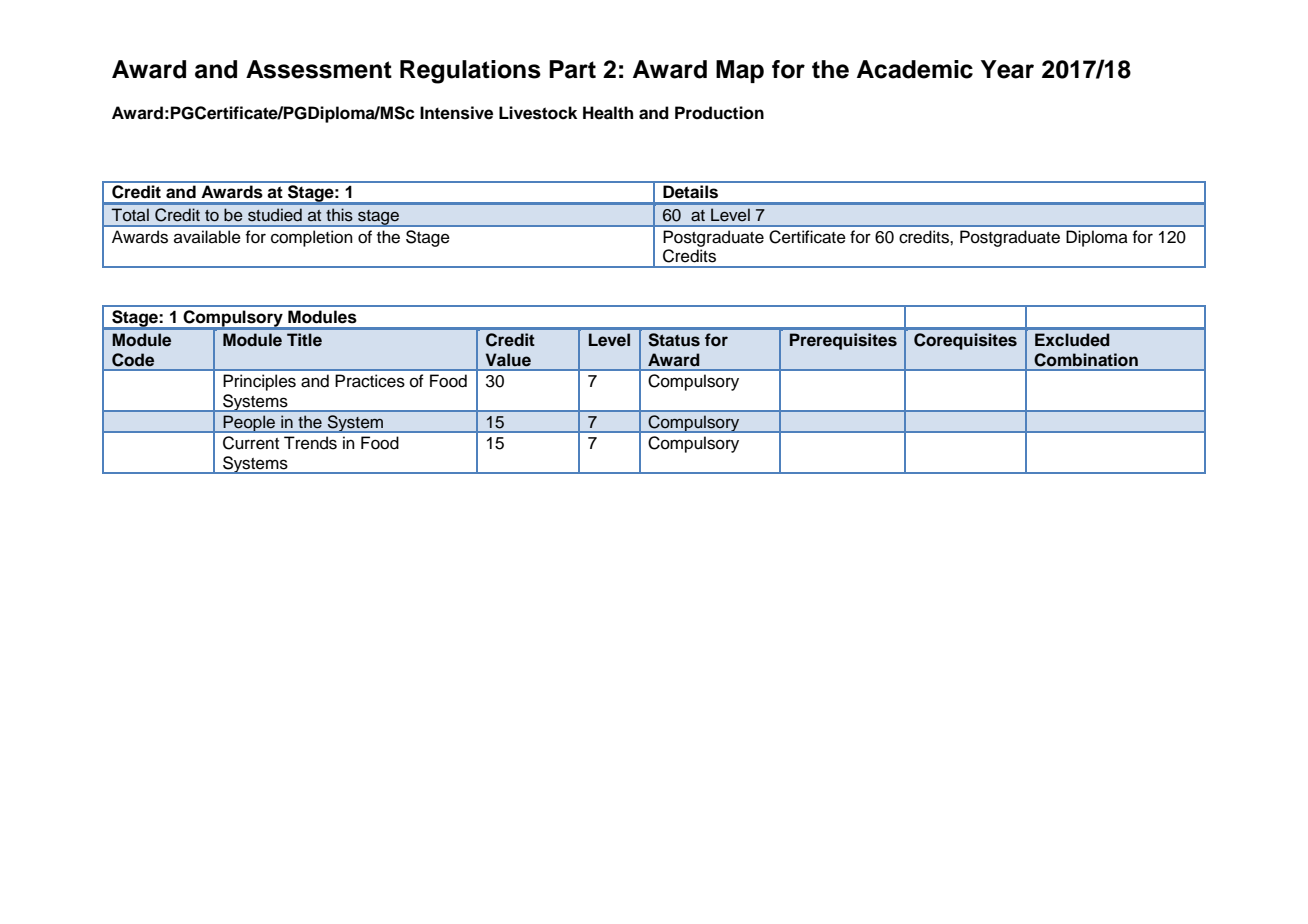 This screenshot has height=924, width=1308. Describe the element at coordinates (339, 215) in the screenshot. I see `this` at that location.
